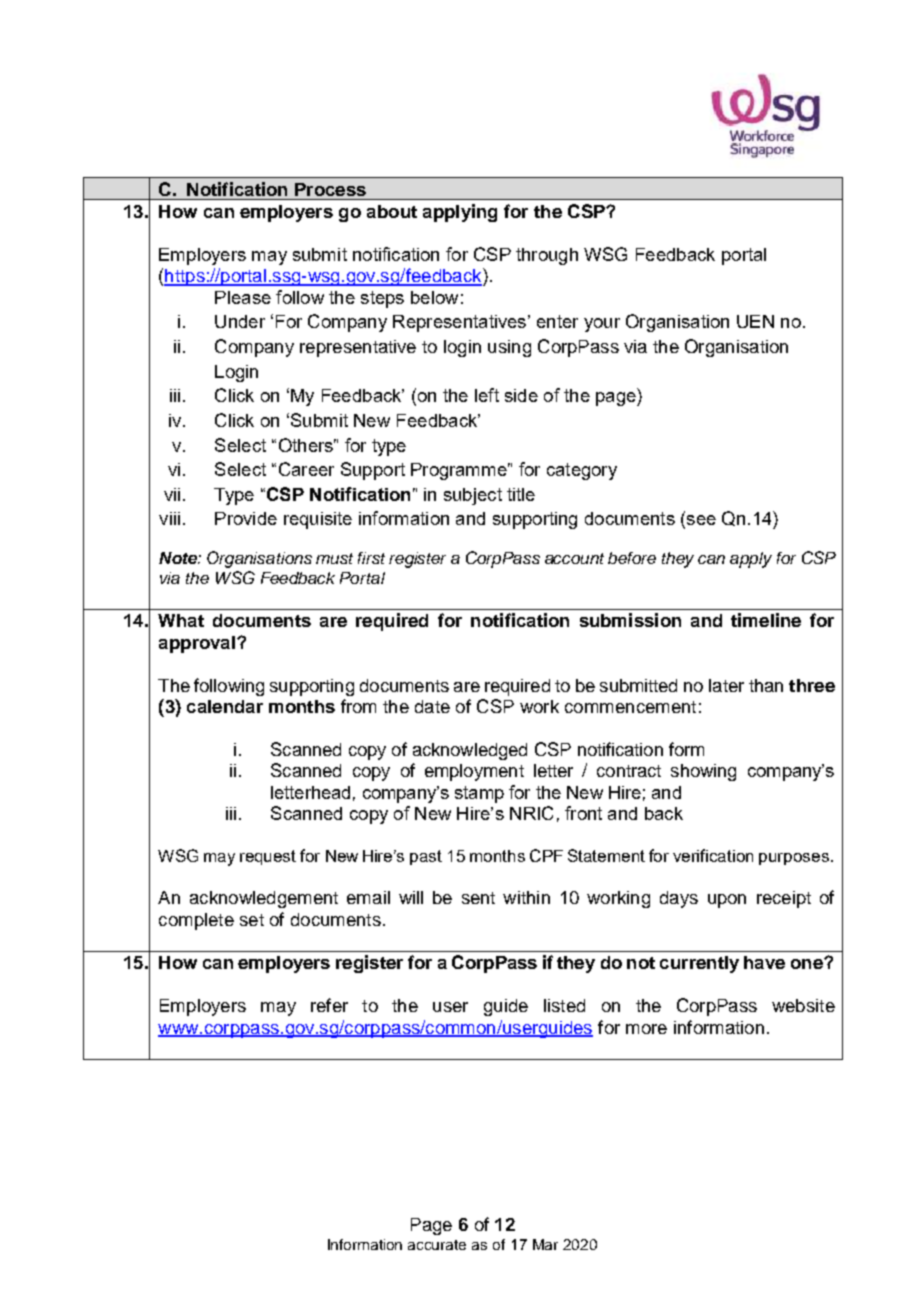 This screenshot has height=1308, width=924. I want to click on your, so click(602, 325).
